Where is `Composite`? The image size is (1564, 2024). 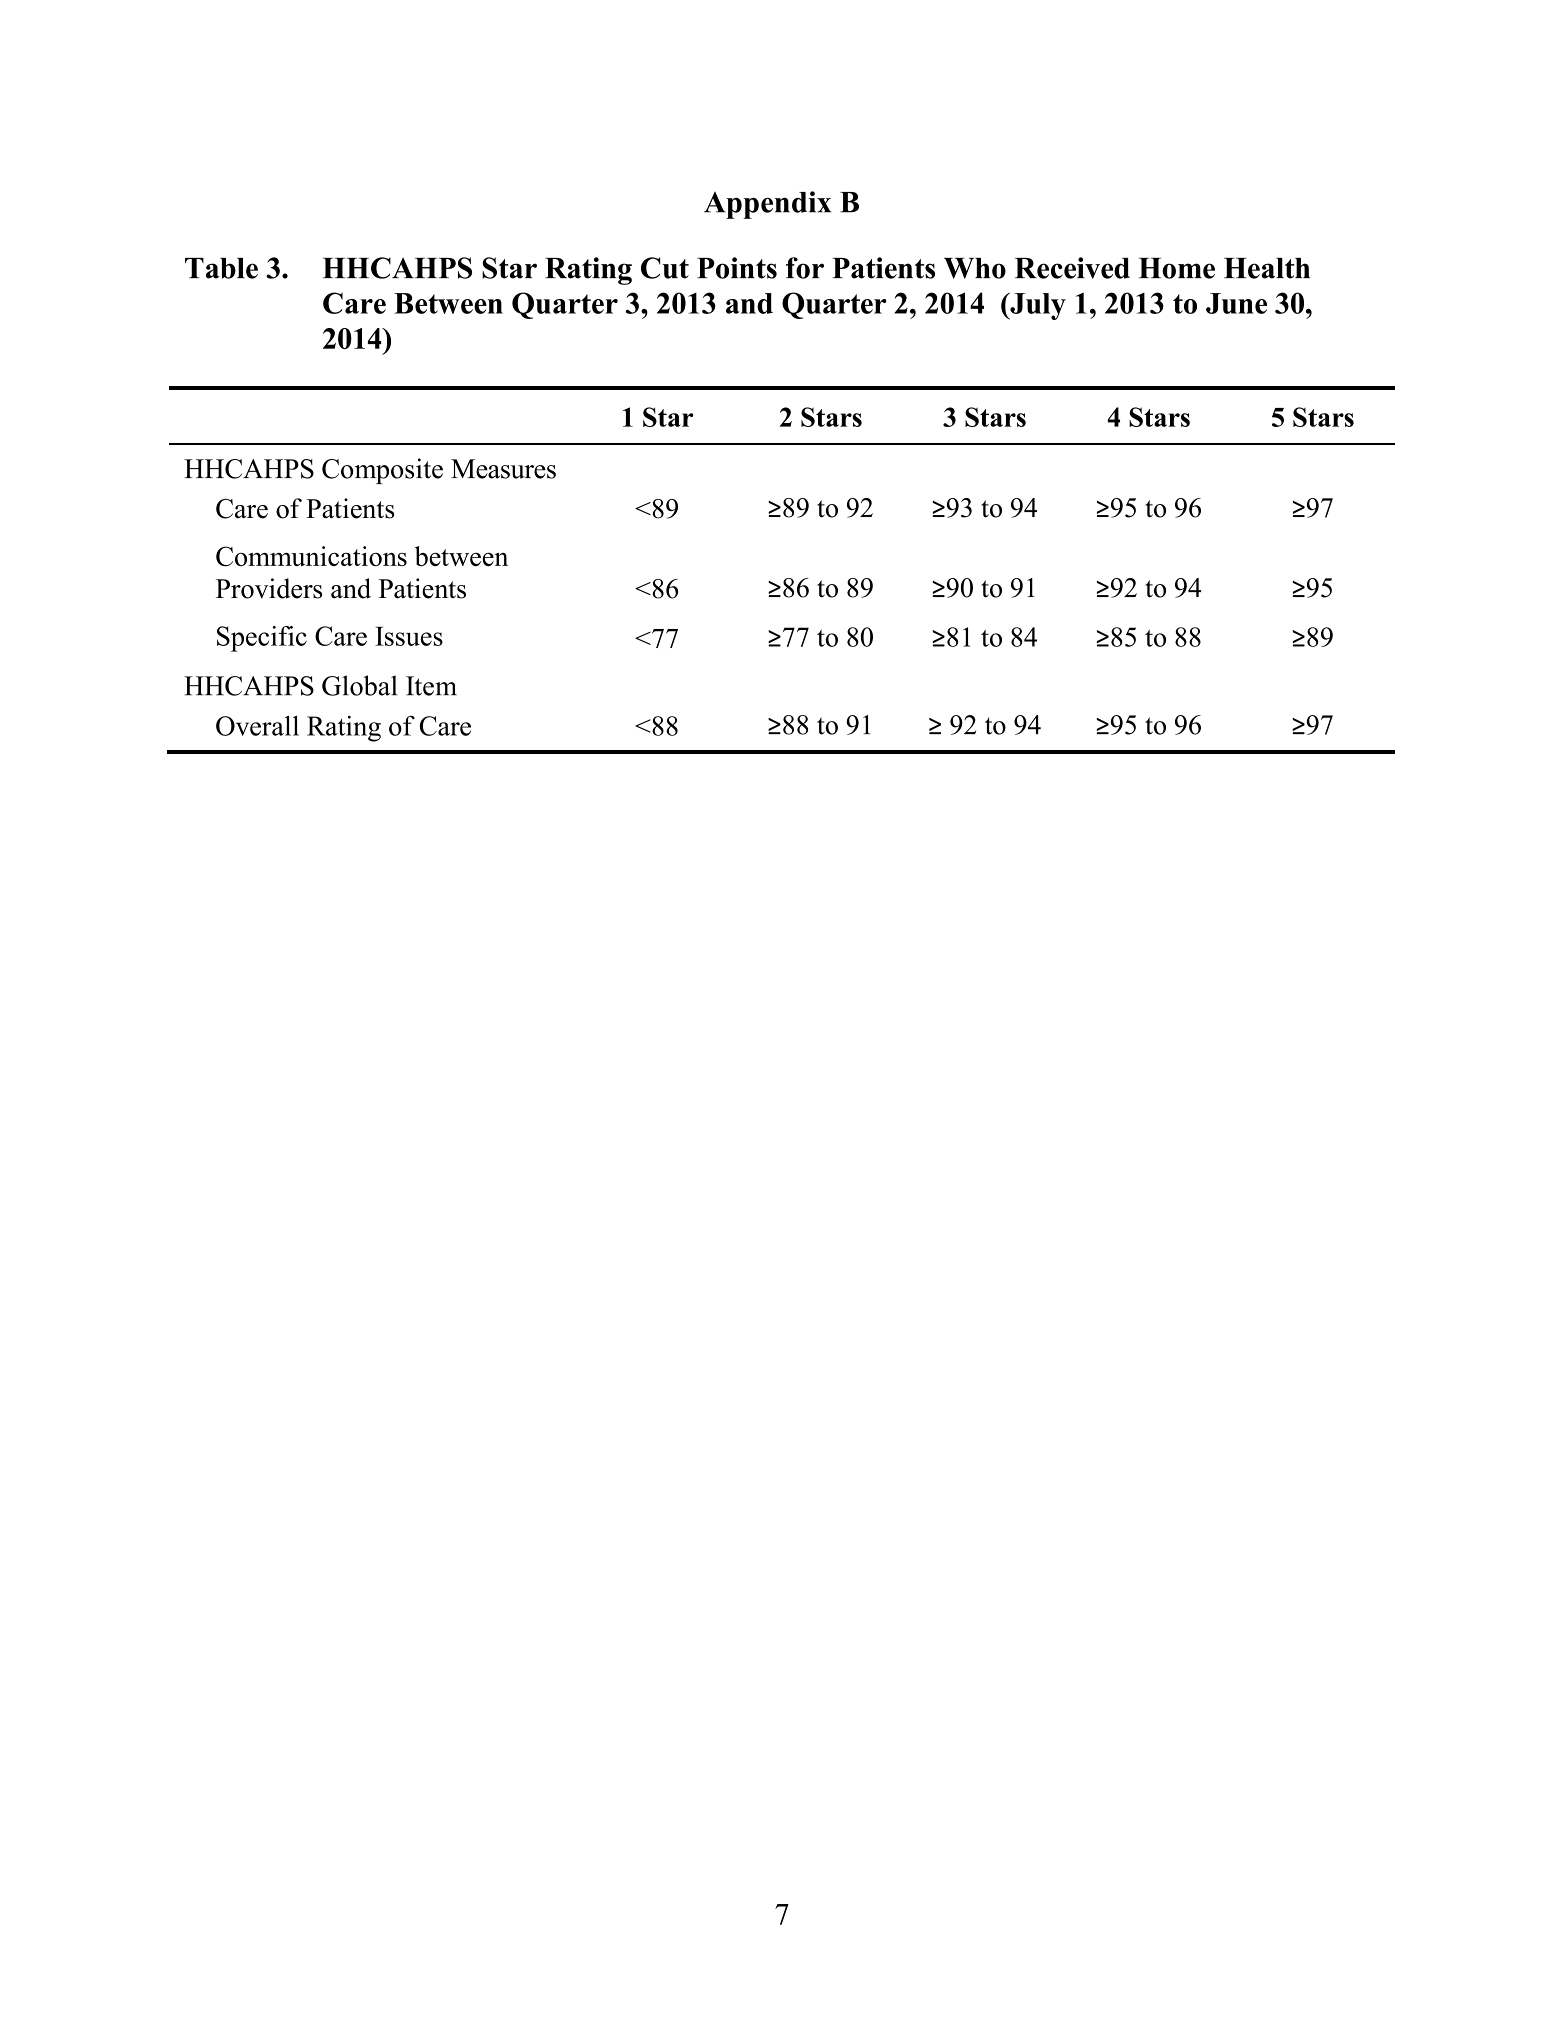
Composite is located at coordinates (382, 471).
